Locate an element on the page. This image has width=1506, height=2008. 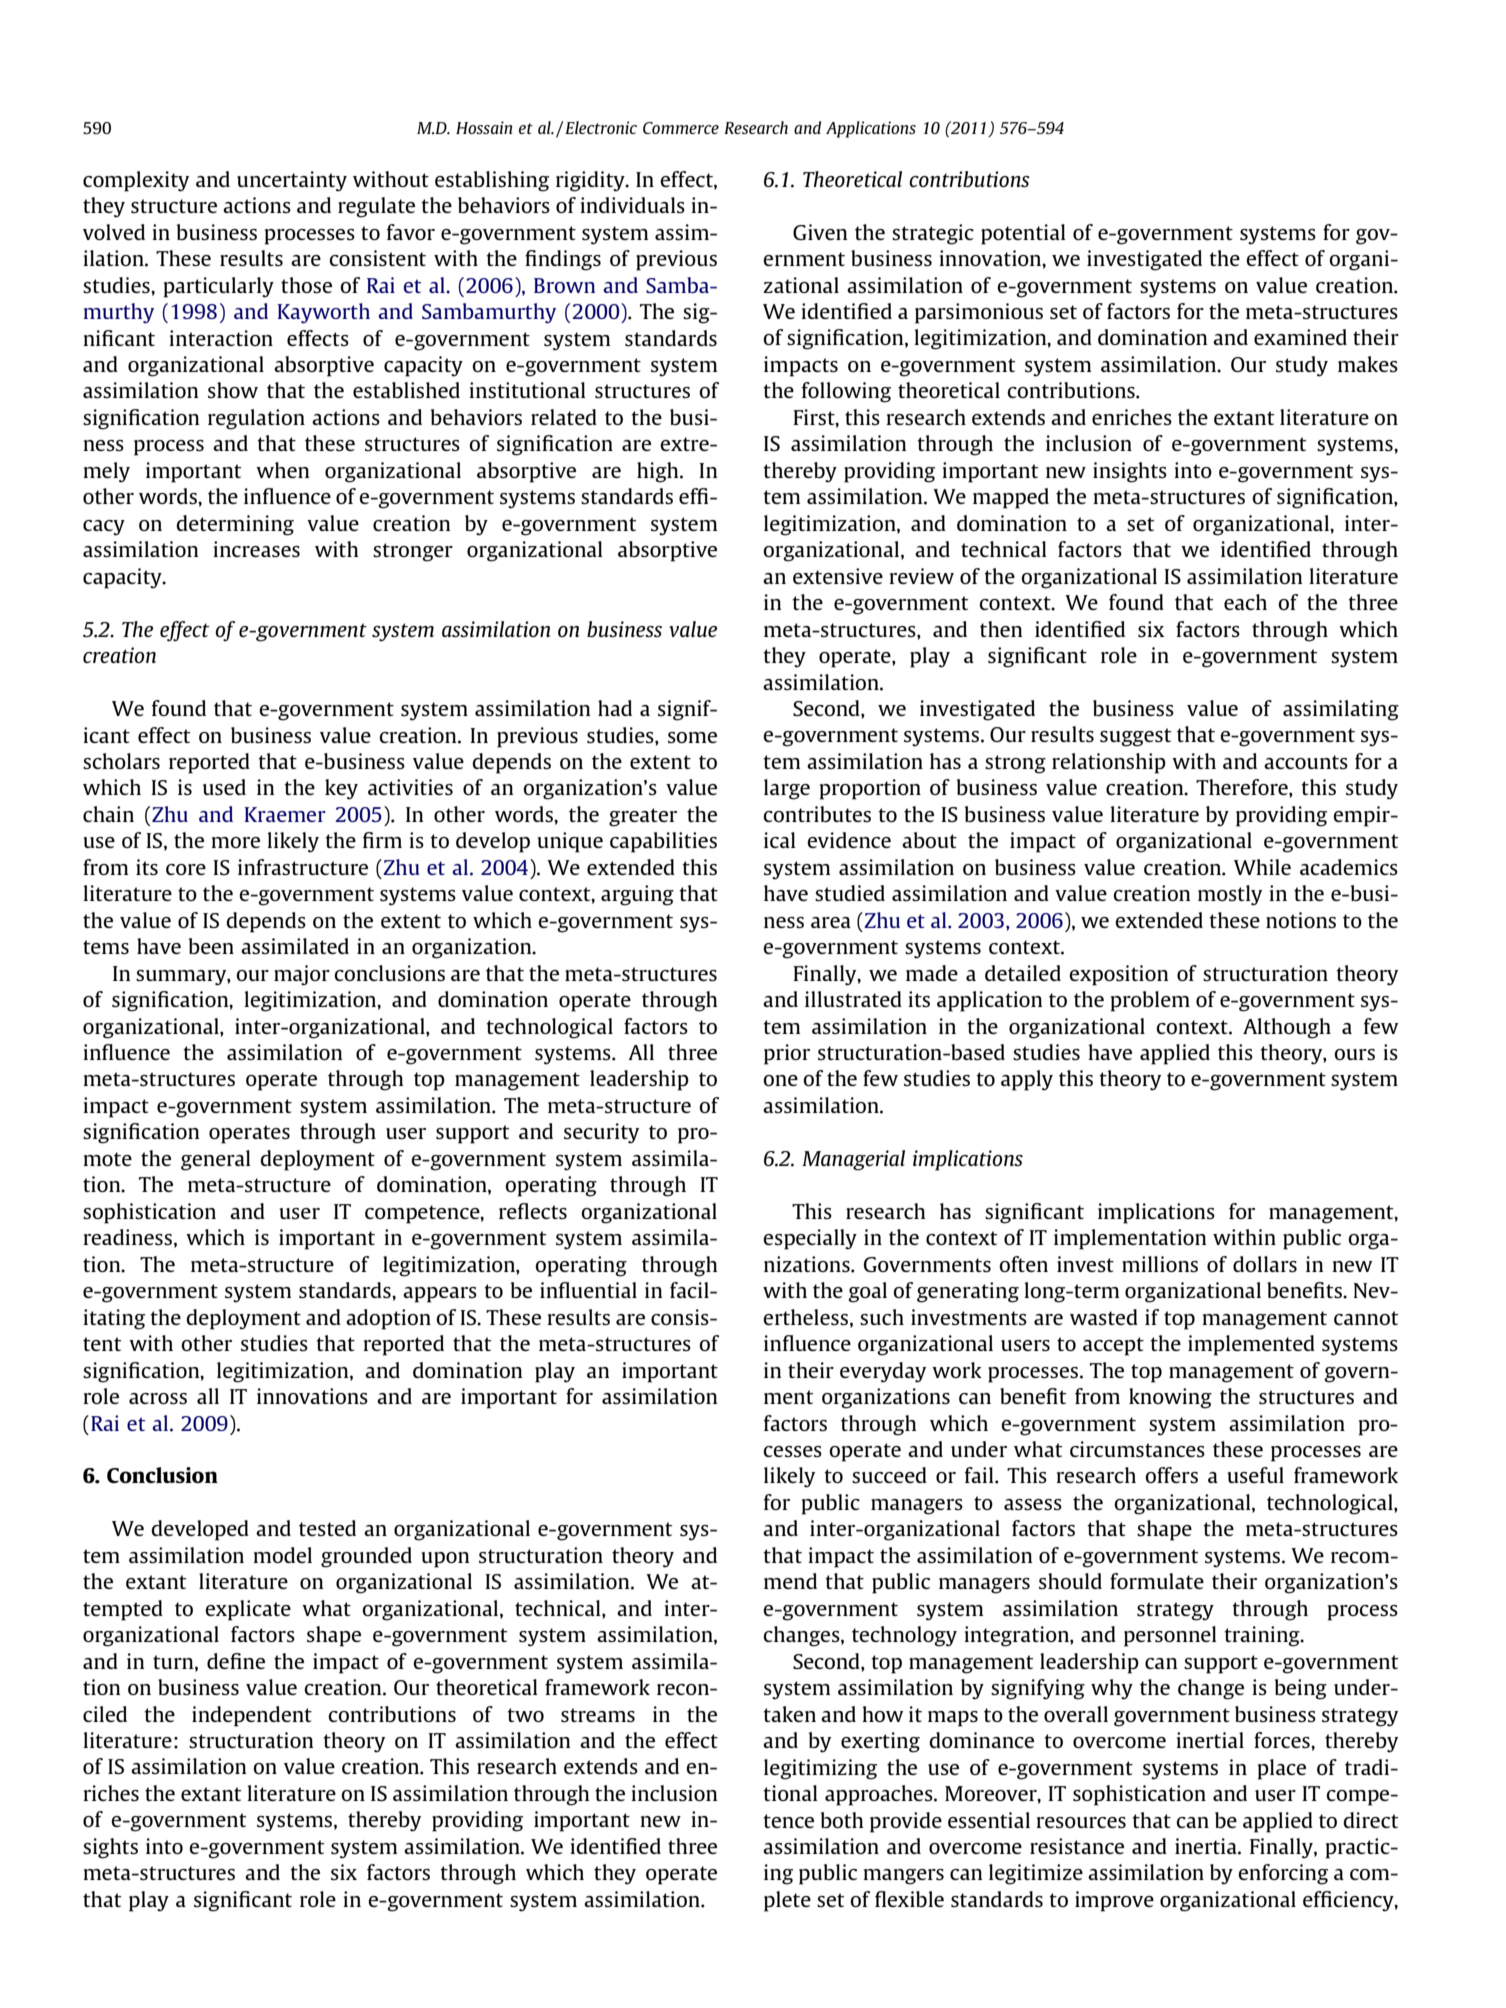
Commerce is located at coordinates (681, 128).
